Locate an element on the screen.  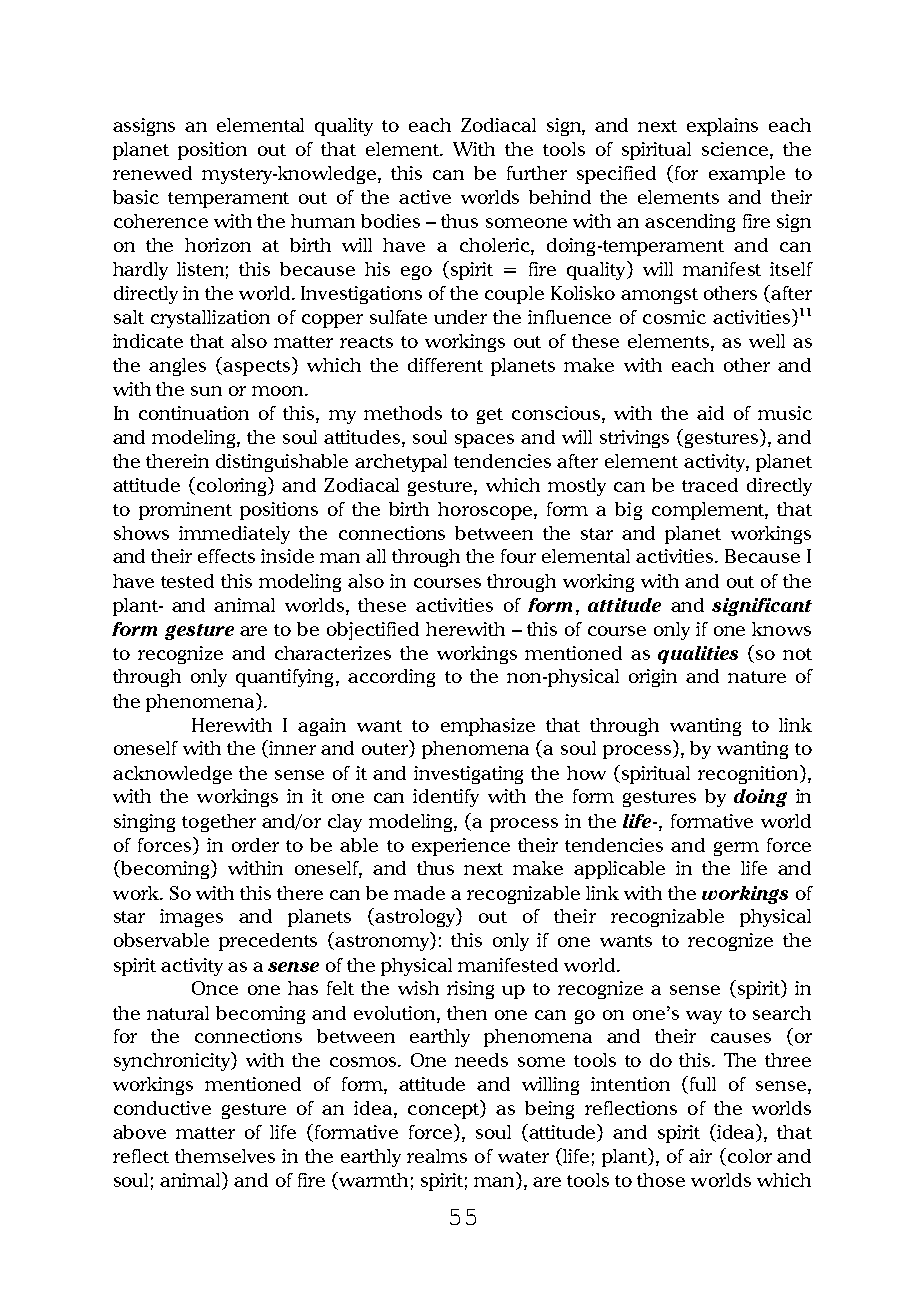
together is located at coordinates (219, 823).
